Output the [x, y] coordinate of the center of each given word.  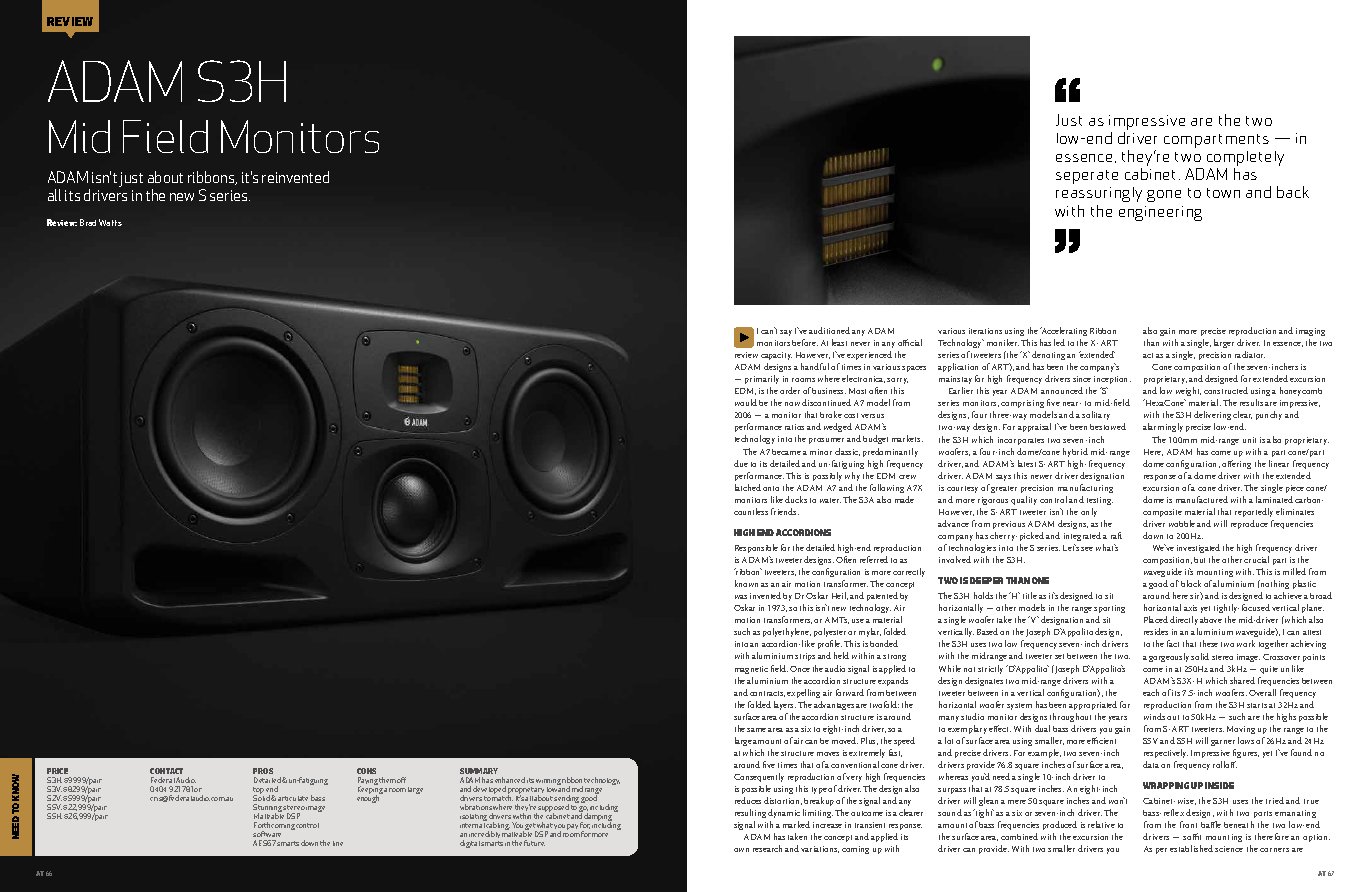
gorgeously [1170, 657]
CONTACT [166, 771]
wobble [1182, 523]
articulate [293, 798]
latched [748, 487]
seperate [1087, 177]
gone [1164, 196]
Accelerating [1063, 331]
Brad [88, 222]
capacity [776, 358]
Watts [110, 222]
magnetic [751, 670]
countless [751, 511]
